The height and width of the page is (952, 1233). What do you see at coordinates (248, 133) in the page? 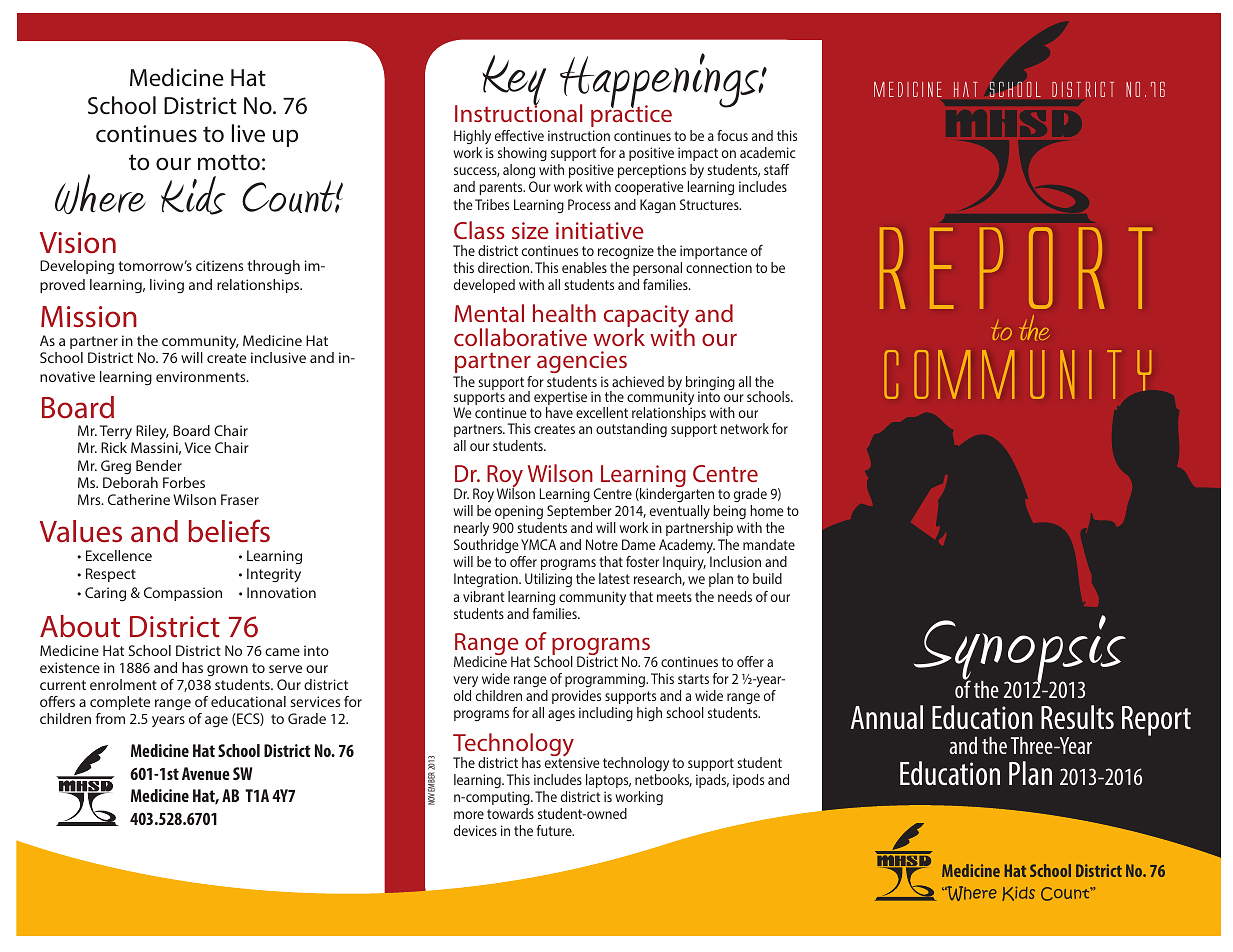
I see `live` at bounding box center [248, 133].
